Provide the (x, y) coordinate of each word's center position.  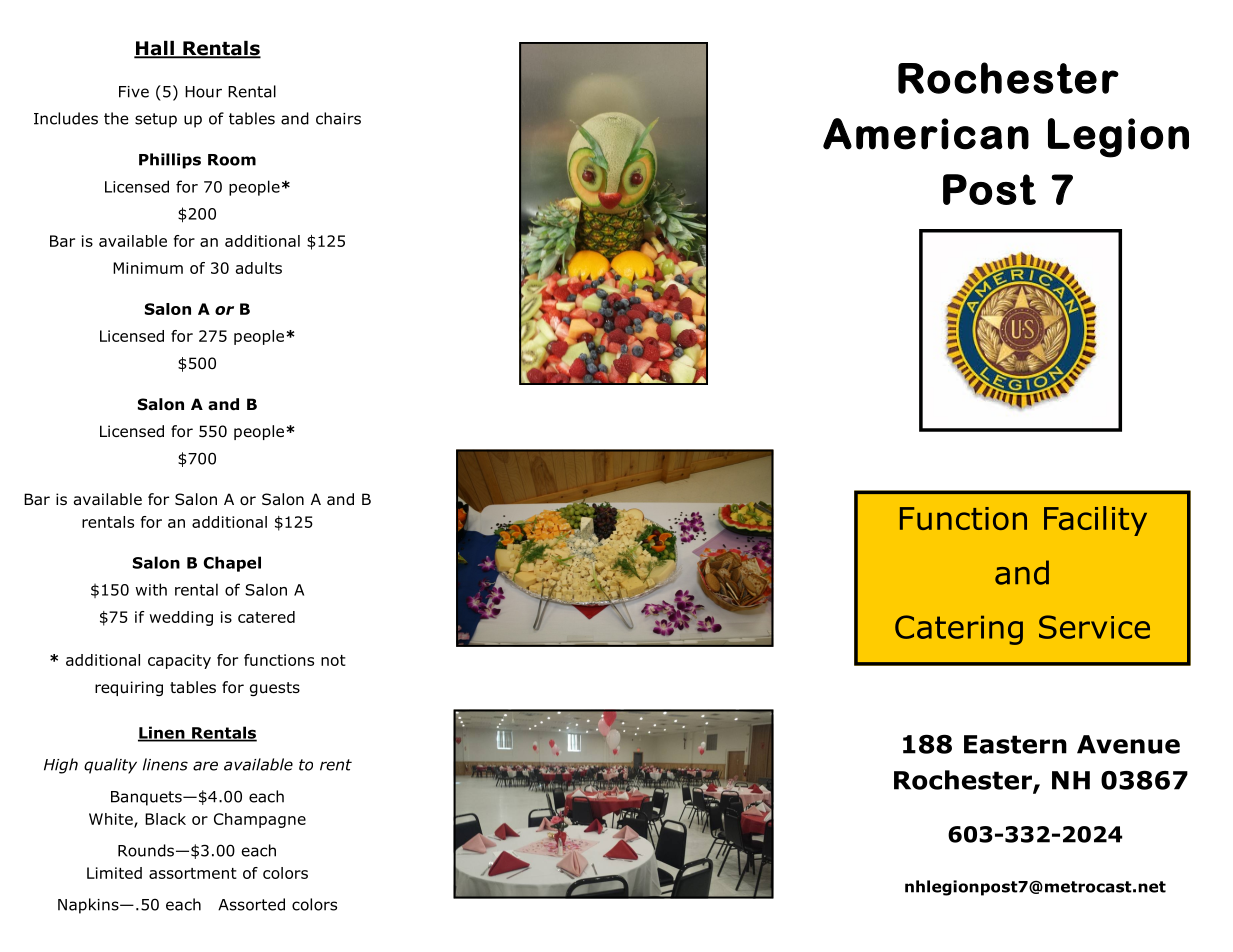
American (926, 134)
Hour (203, 92)
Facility (1095, 521)
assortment (193, 873)
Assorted (251, 904)
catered (266, 617)
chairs (338, 118)
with (151, 589)
